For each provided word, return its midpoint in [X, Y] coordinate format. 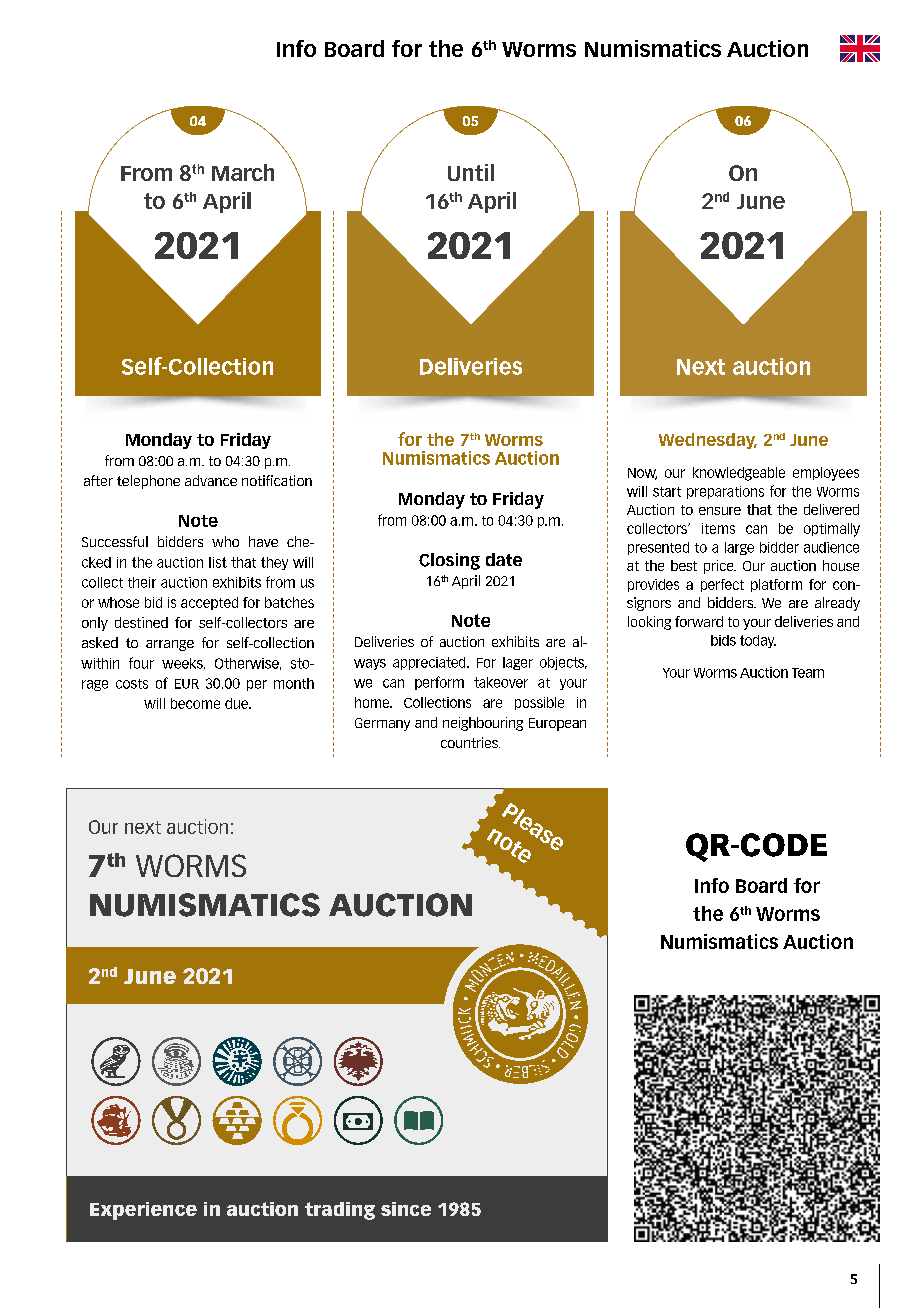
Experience [143, 1211]
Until [471, 172]
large [739, 548]
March [243, 172]
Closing [449, 561]
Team [808, 673]
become [195, 703]
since [406, 1209]
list [218, 562]
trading [340, 1211]
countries [470, 742]
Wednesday [708, 441]
